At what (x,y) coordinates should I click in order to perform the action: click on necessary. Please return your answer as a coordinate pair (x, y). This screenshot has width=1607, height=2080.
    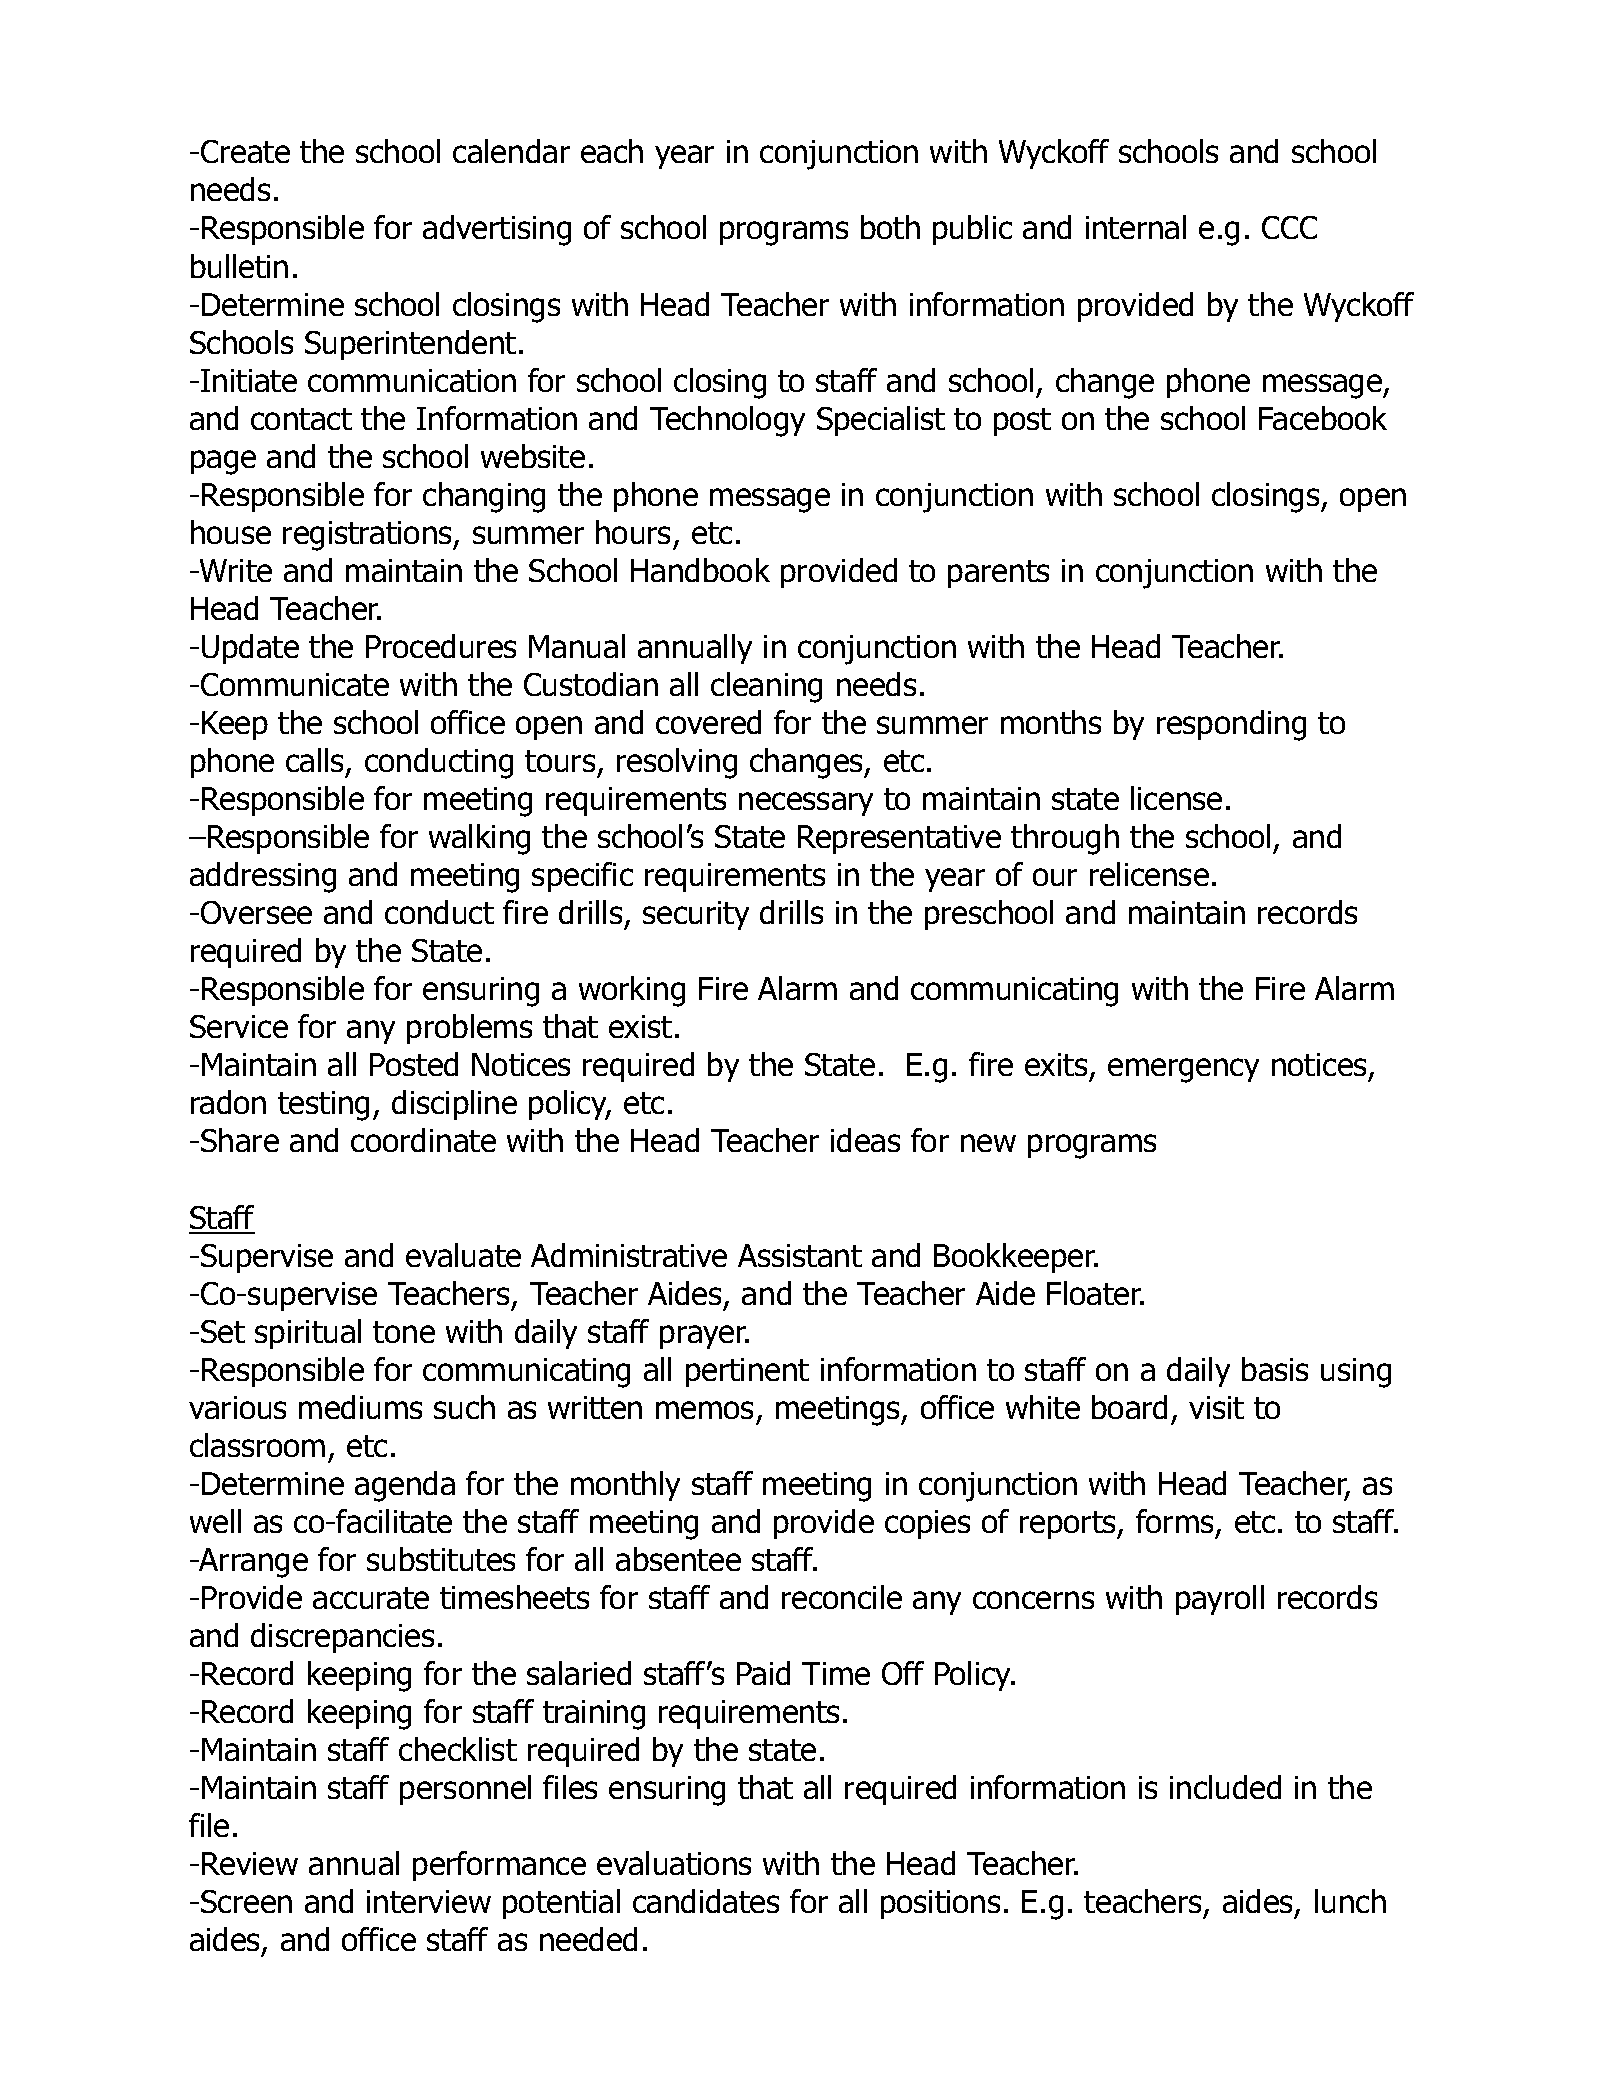
    Looking at the image, I should click on (806, 804).
